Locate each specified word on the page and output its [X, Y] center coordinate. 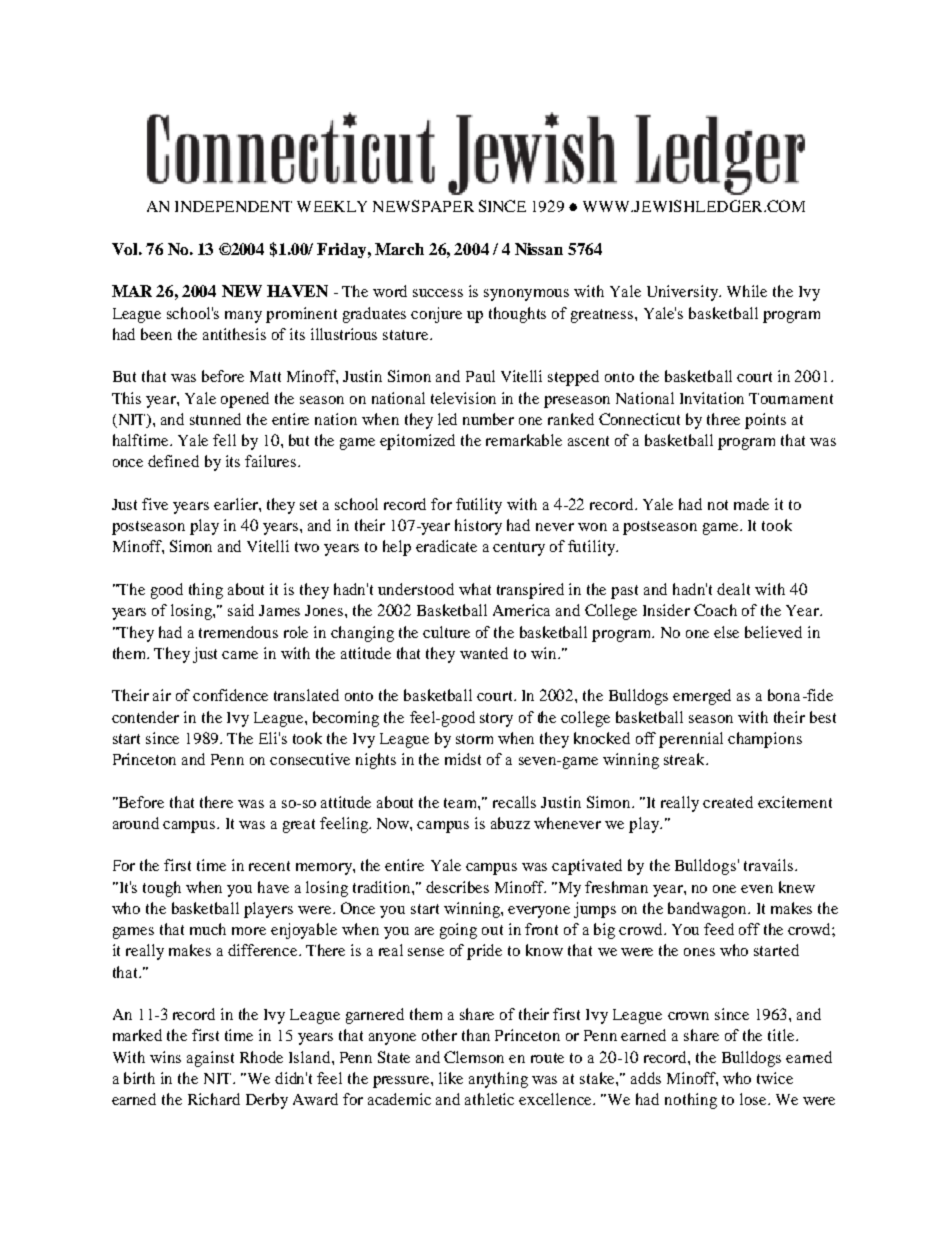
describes [457, 887]
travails [770, 865]
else [726, 632]
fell [224, 440]
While [747, 291]
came [240, 655]
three [723, 419]
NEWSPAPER [423, 206]
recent [269, 866]
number [488, 419]
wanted [484, 653]
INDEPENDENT [233, 206]
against [210, 1059]
